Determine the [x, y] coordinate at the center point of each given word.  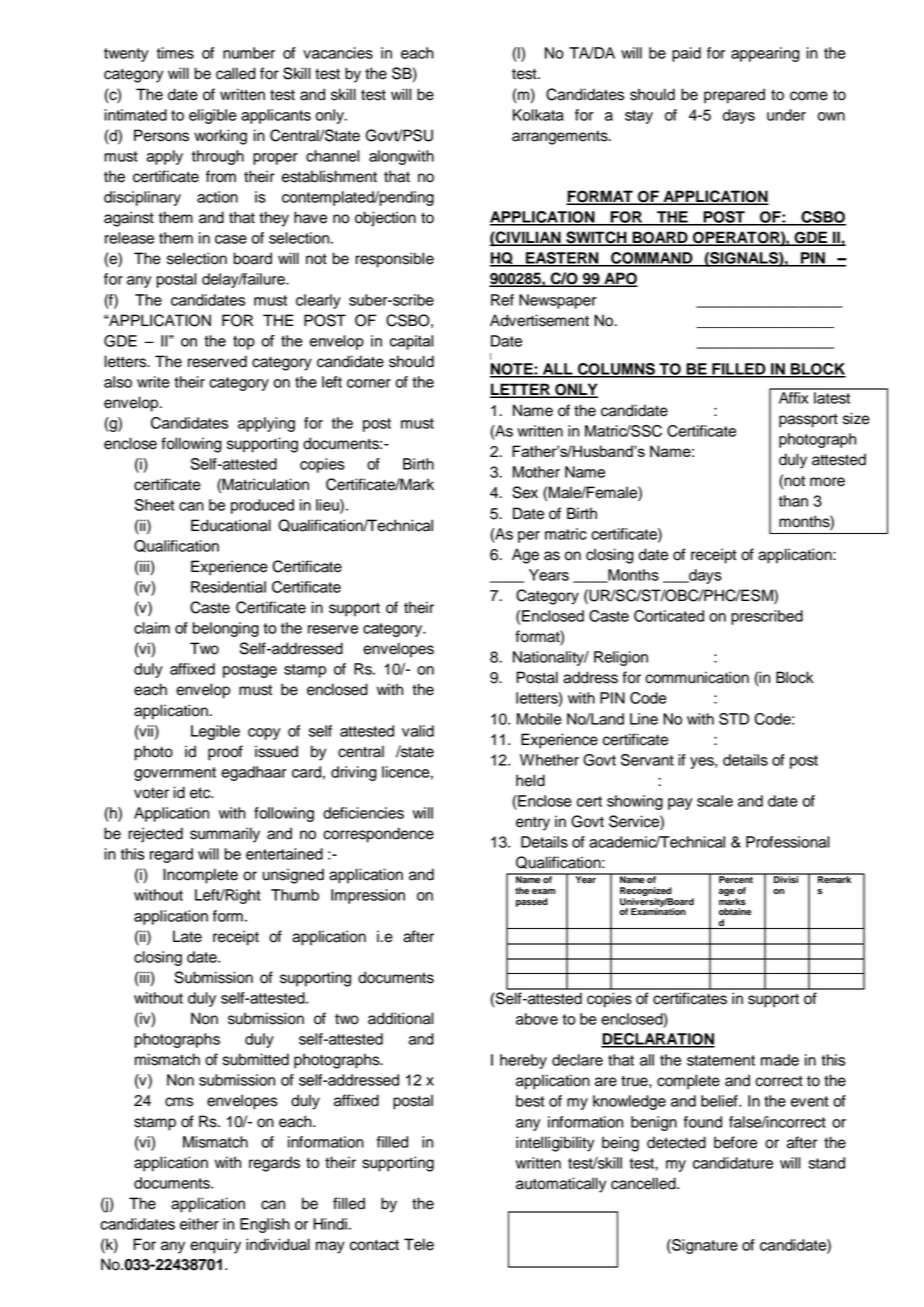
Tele [419, 1244]
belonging [226, 629]
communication [697, 677]
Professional [787, 842]
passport [808, 421]
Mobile [539, 719]
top [244, 342]
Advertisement [539, 320]
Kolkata [538, 115]
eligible [213, 116]
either [199, 1224]
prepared [734, 96]
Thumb [295, 895]
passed [532, 902]
